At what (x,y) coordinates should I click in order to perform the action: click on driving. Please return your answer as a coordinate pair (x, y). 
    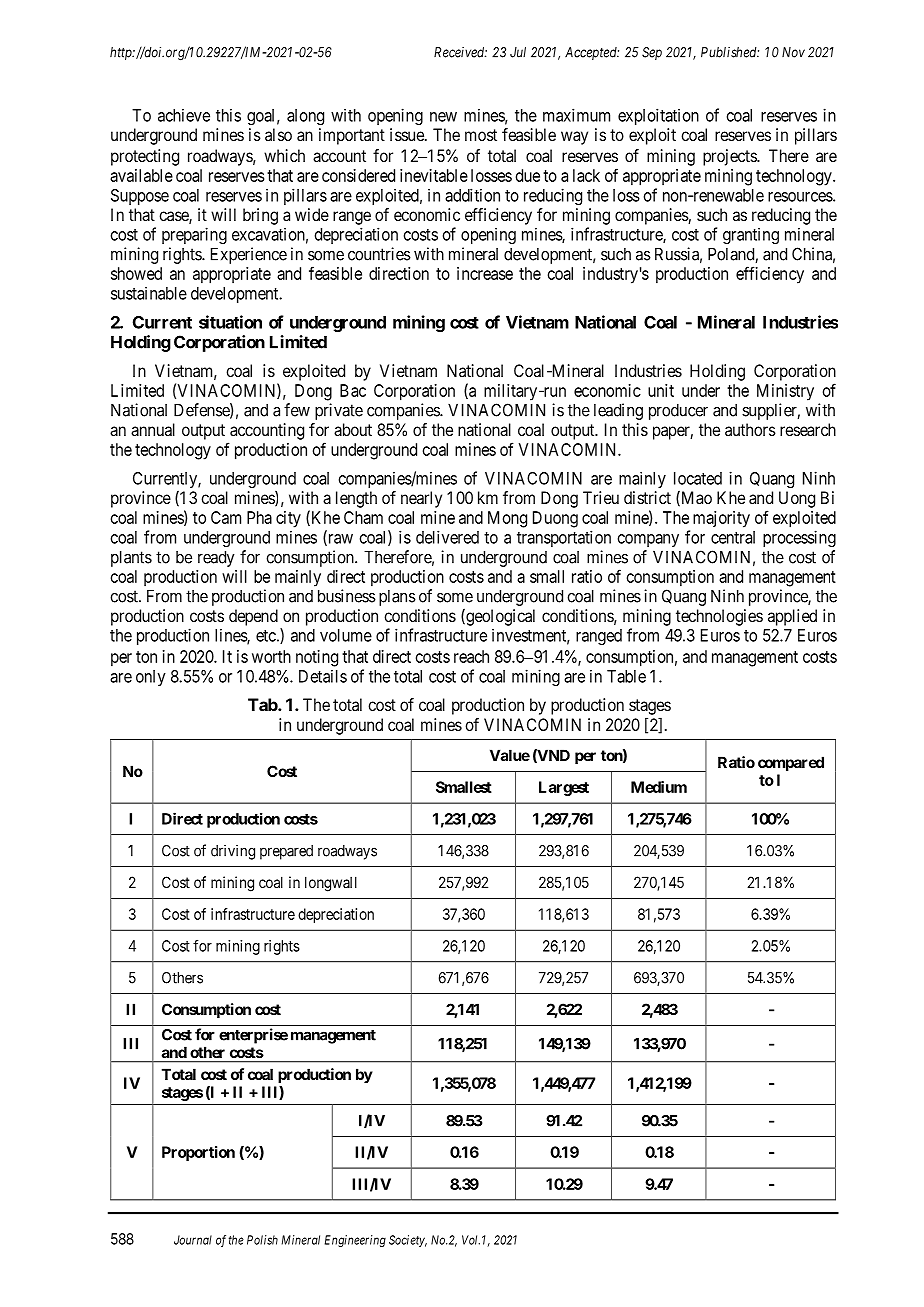
    Looking at the image, I should click on (233, 852).
